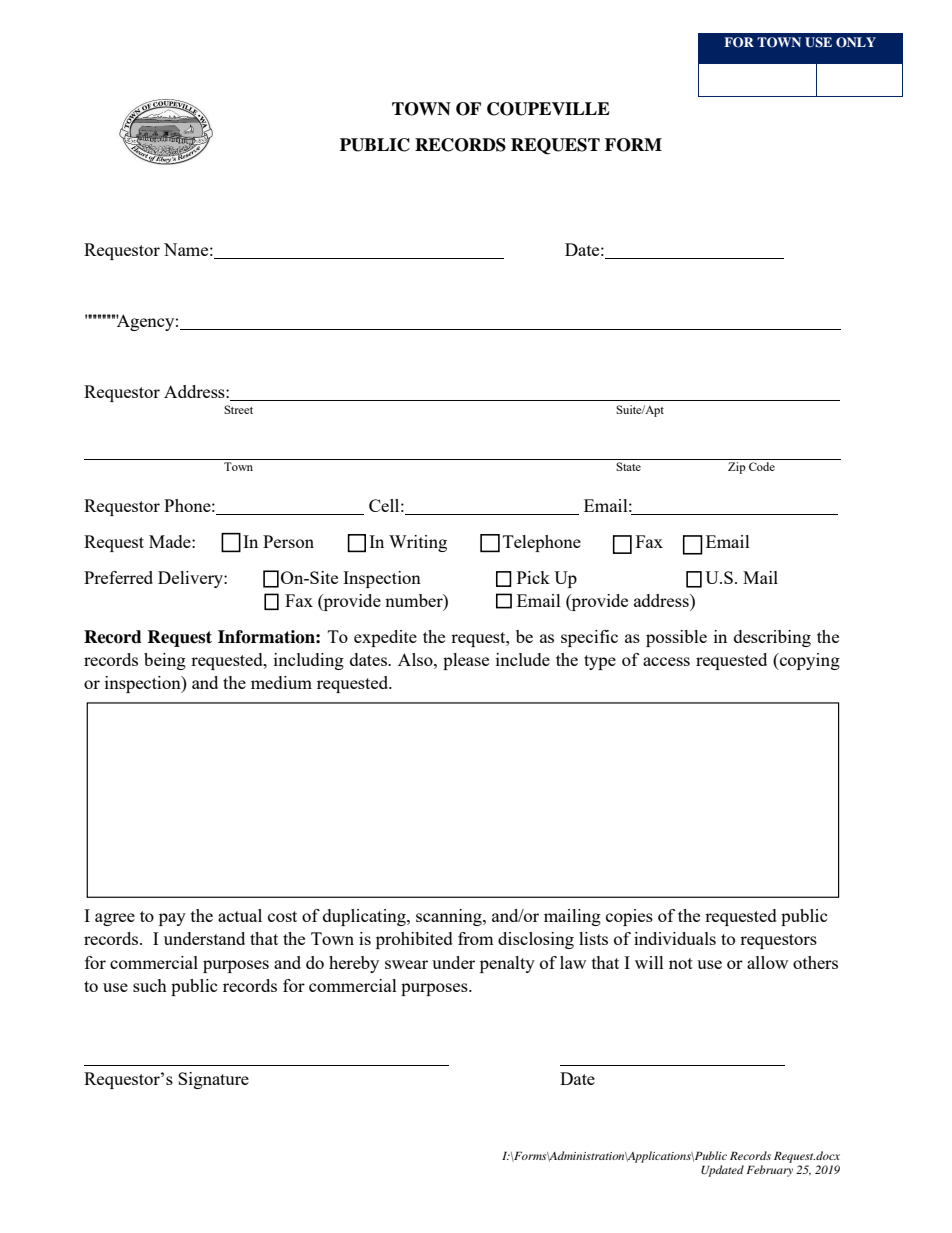 The height and width of the screenshot is (1233, 952). Describe the element at coordinates (507, 964) in the screenshot. I see `penalty` at that location.
